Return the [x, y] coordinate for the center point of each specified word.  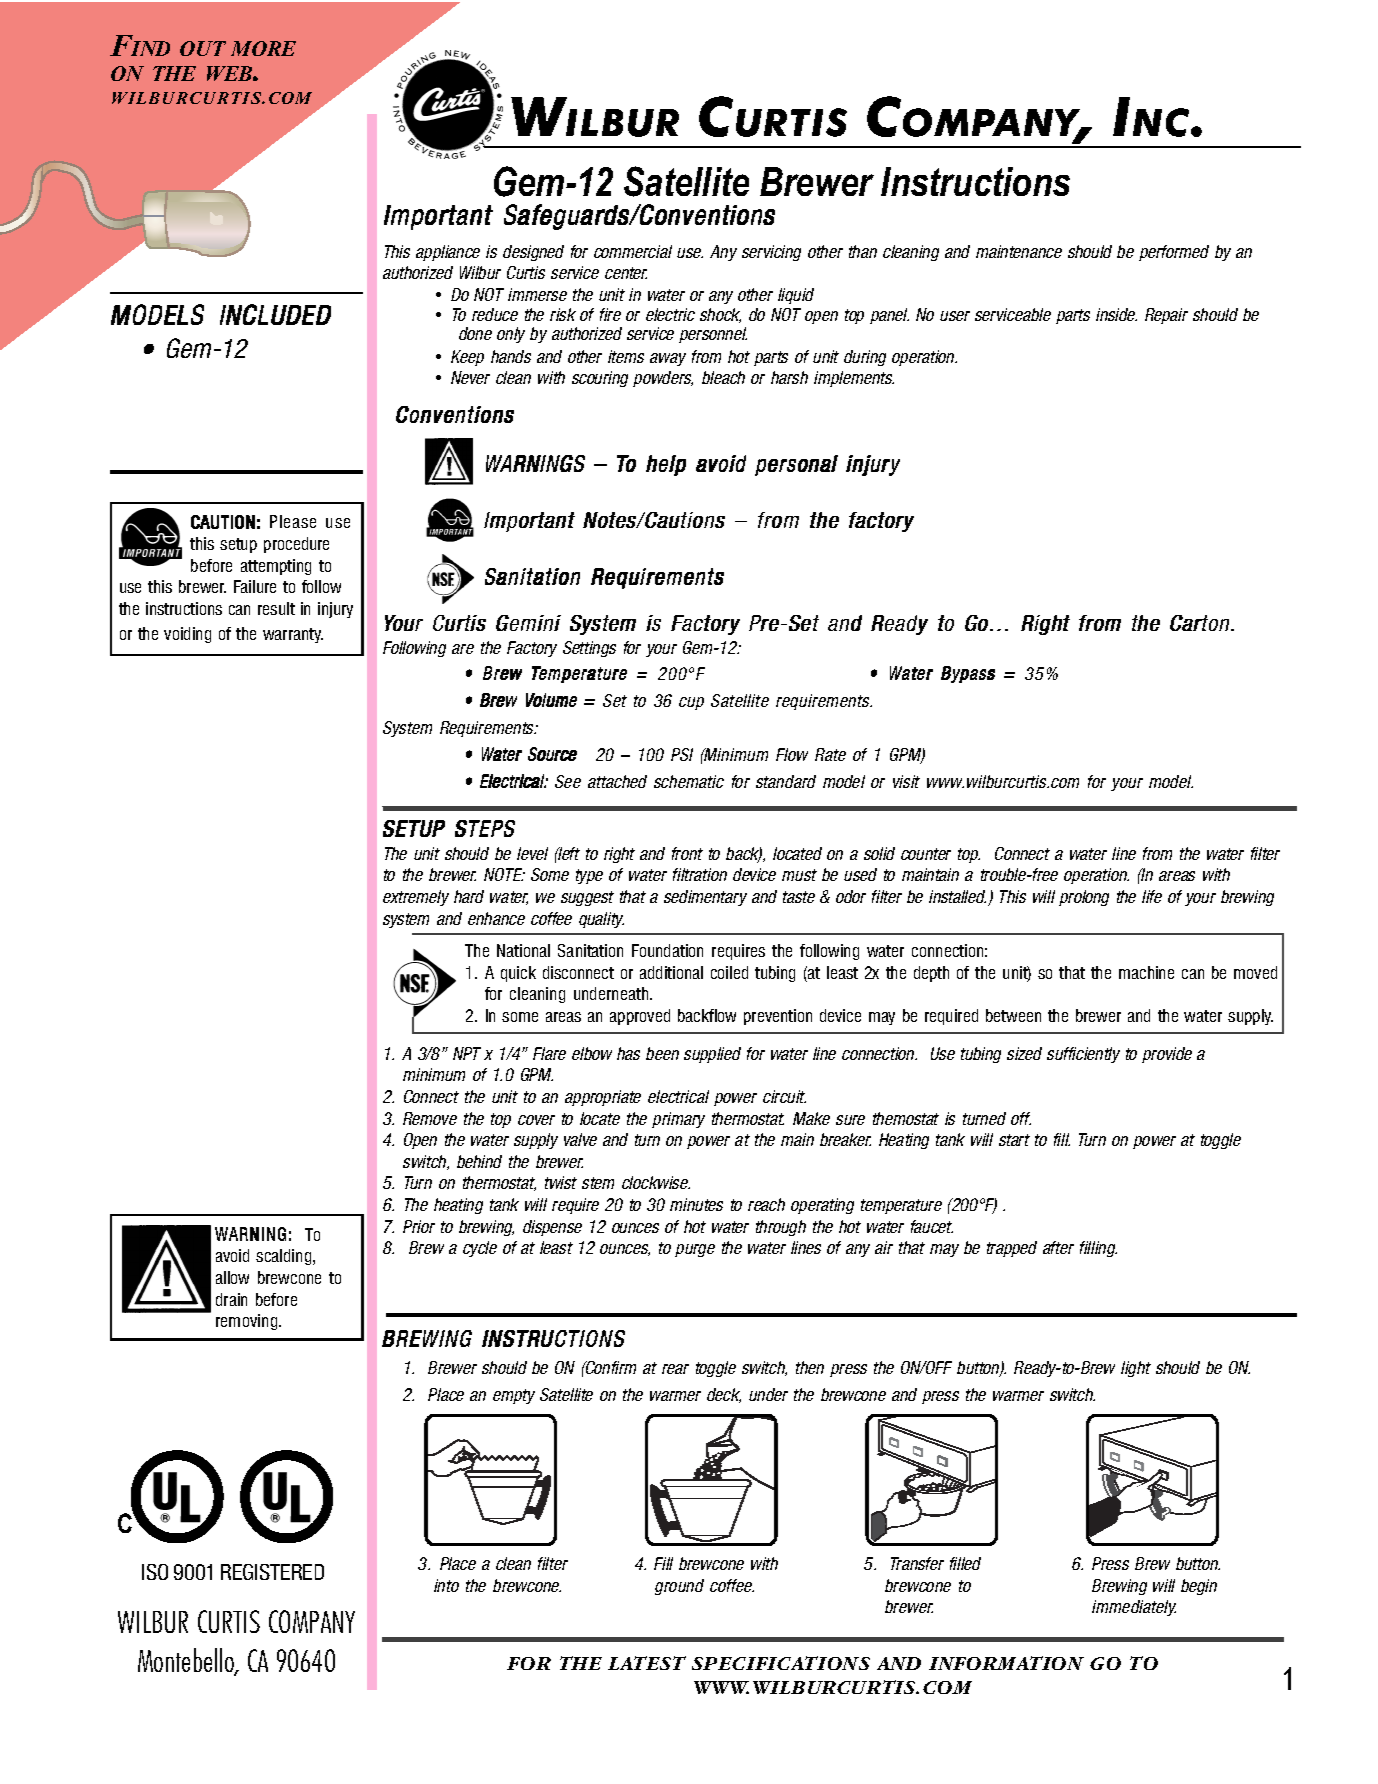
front [687, 853]
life [1152, 896]
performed [1174, 253]
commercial [633, 251]
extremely [416, 898]
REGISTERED [272, 1572]
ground [679, 1587]
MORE [263, 48]
